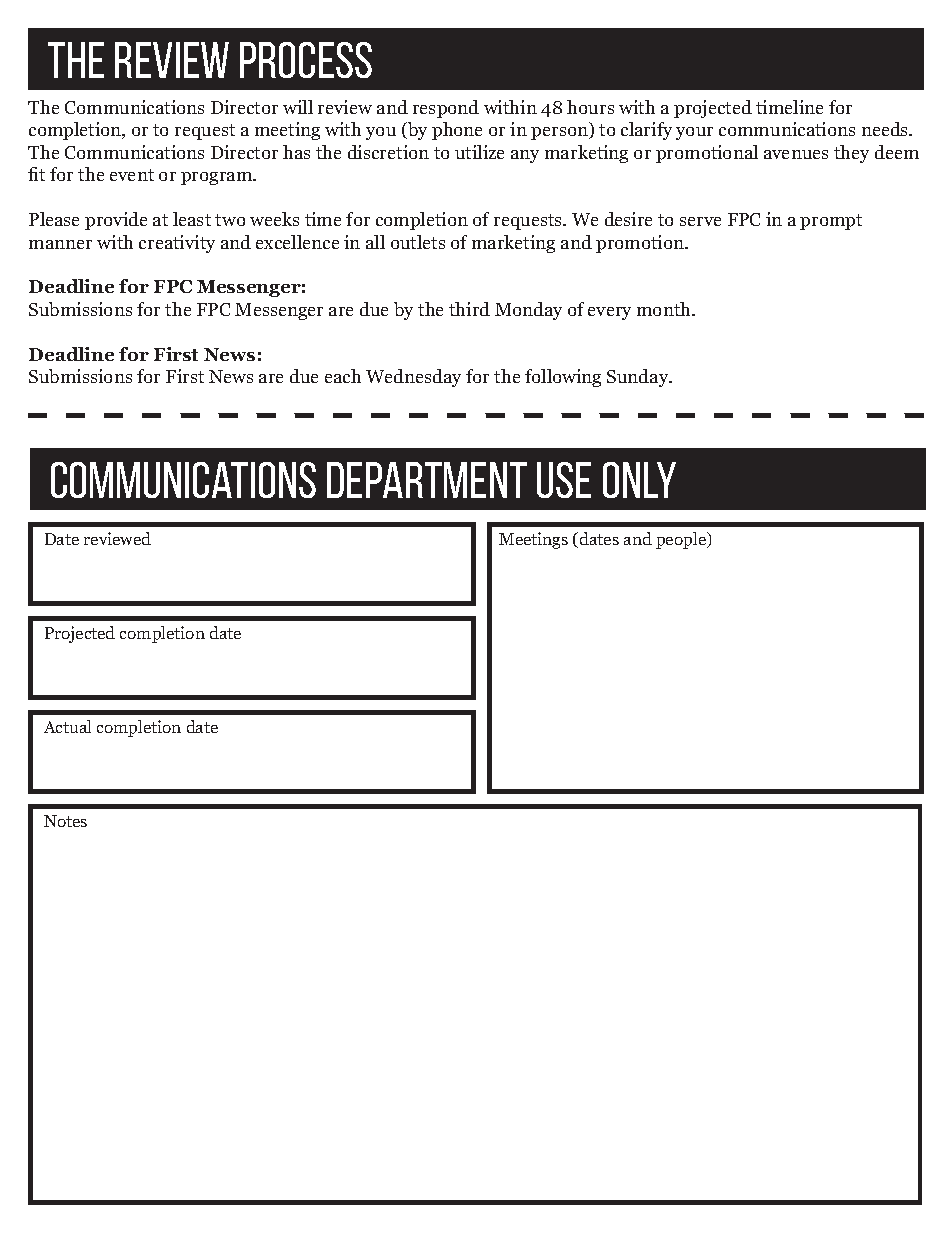 The image size is (952, 1233). What do you see at coordinates (65, 821) in the document?
I see `Notes` at bounding box center [65, 821].
